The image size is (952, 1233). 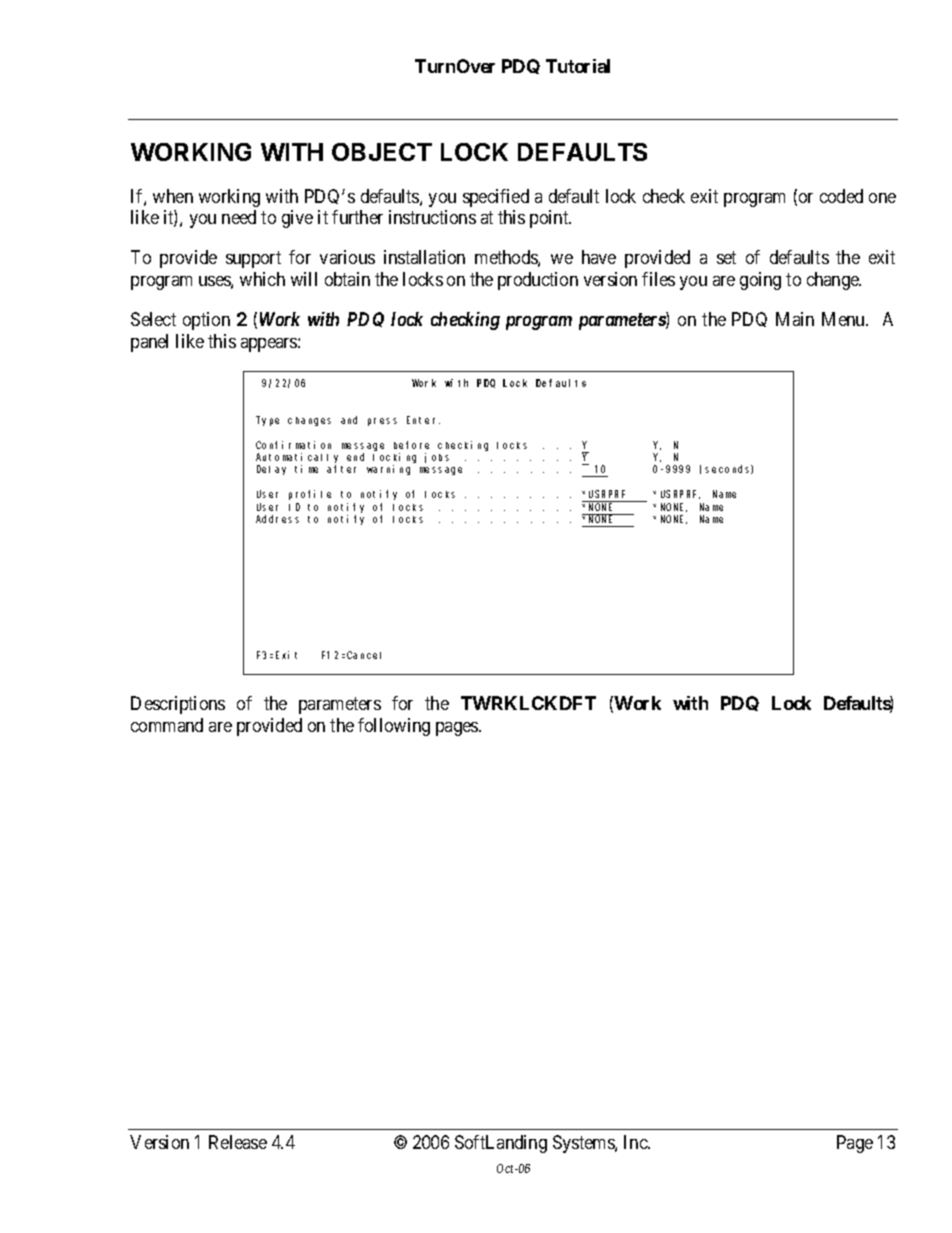 What do you see at coordinates (238, 1142) in the document?
I see `Release` at bounding box center [238, 1142].
